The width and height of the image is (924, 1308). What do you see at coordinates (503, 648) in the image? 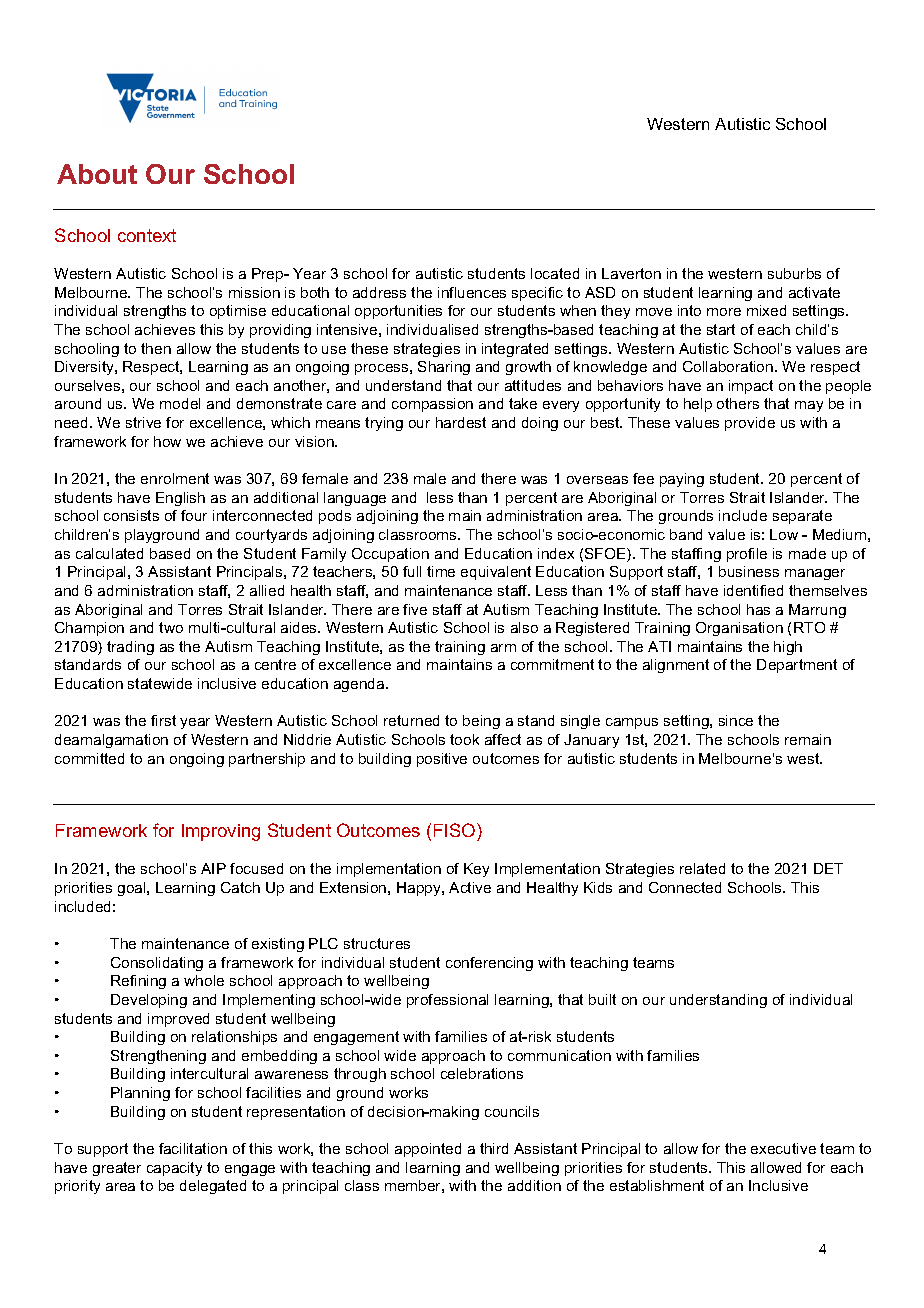
I see `arm` at bounding box center [503, 648].
